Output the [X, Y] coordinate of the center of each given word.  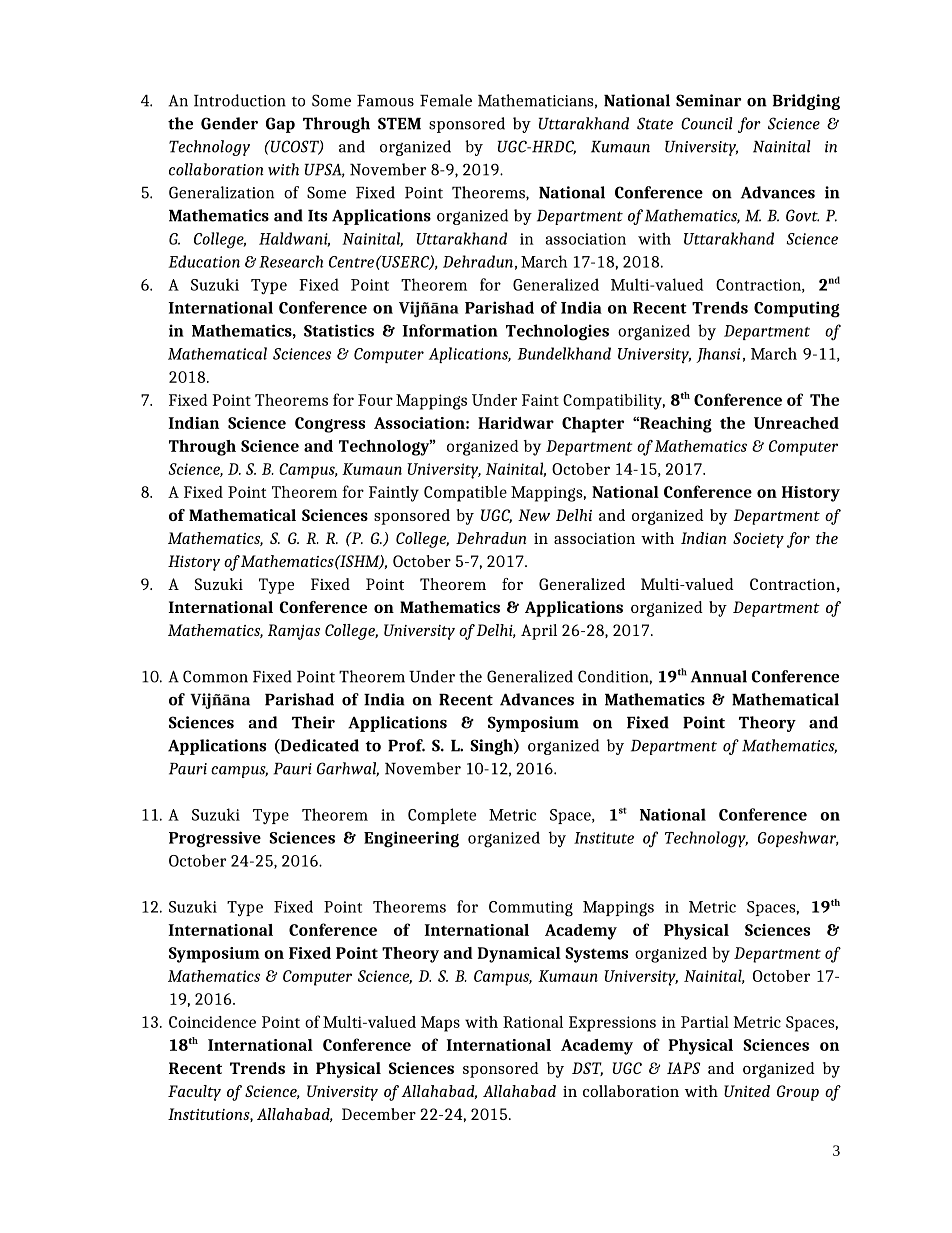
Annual [719, 676]
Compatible [465, 494]
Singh [492, 747]
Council [707, 123]
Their [313, 722]
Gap [280, 125]
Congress [330, 425]
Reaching [675, 425]
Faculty [194, 1093]
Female [446, 100]
